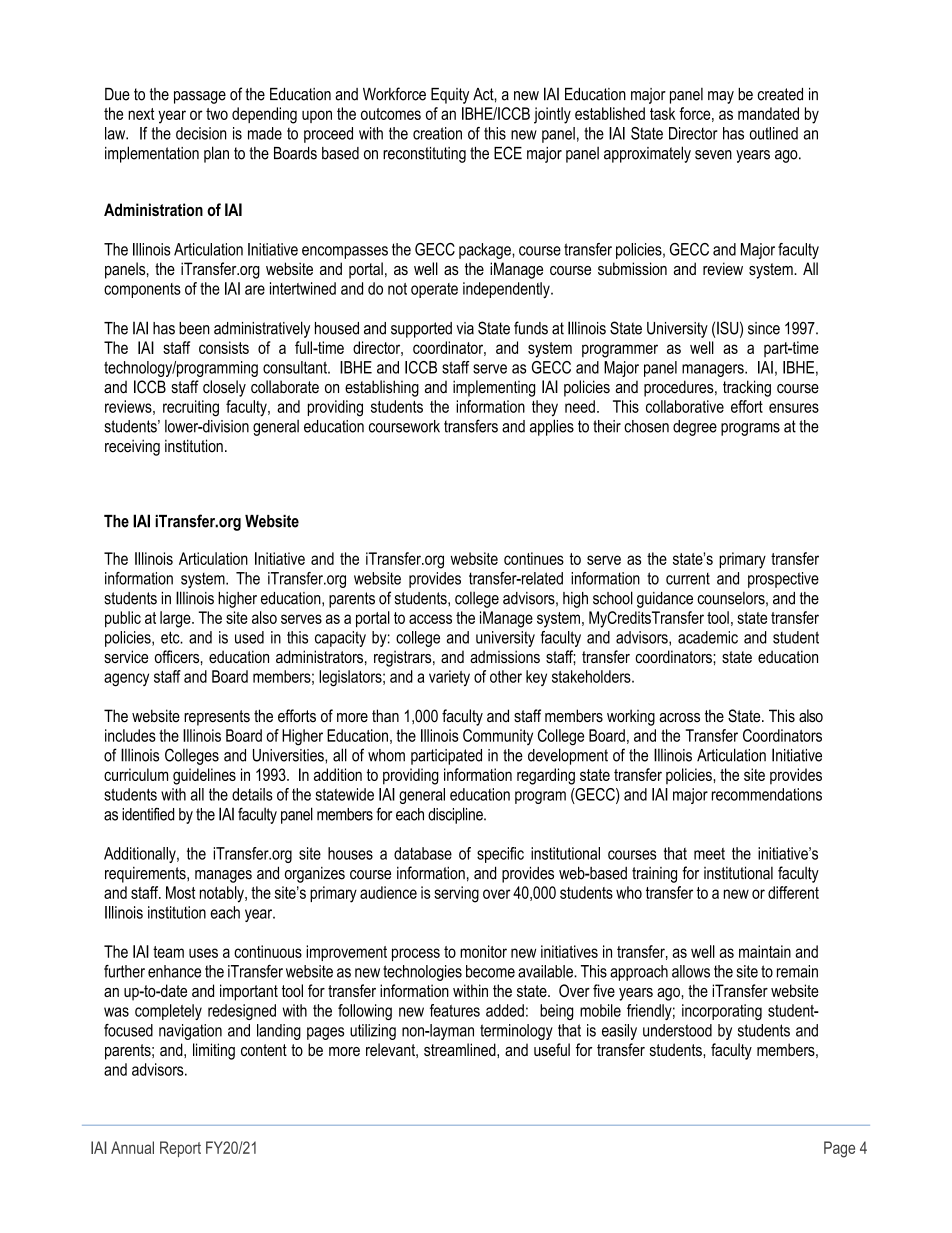 The height and width of the screenshot is (1233, 952). Describe the element at coordinates (223, 876) in the screenshot. I see `manages` at that location.
